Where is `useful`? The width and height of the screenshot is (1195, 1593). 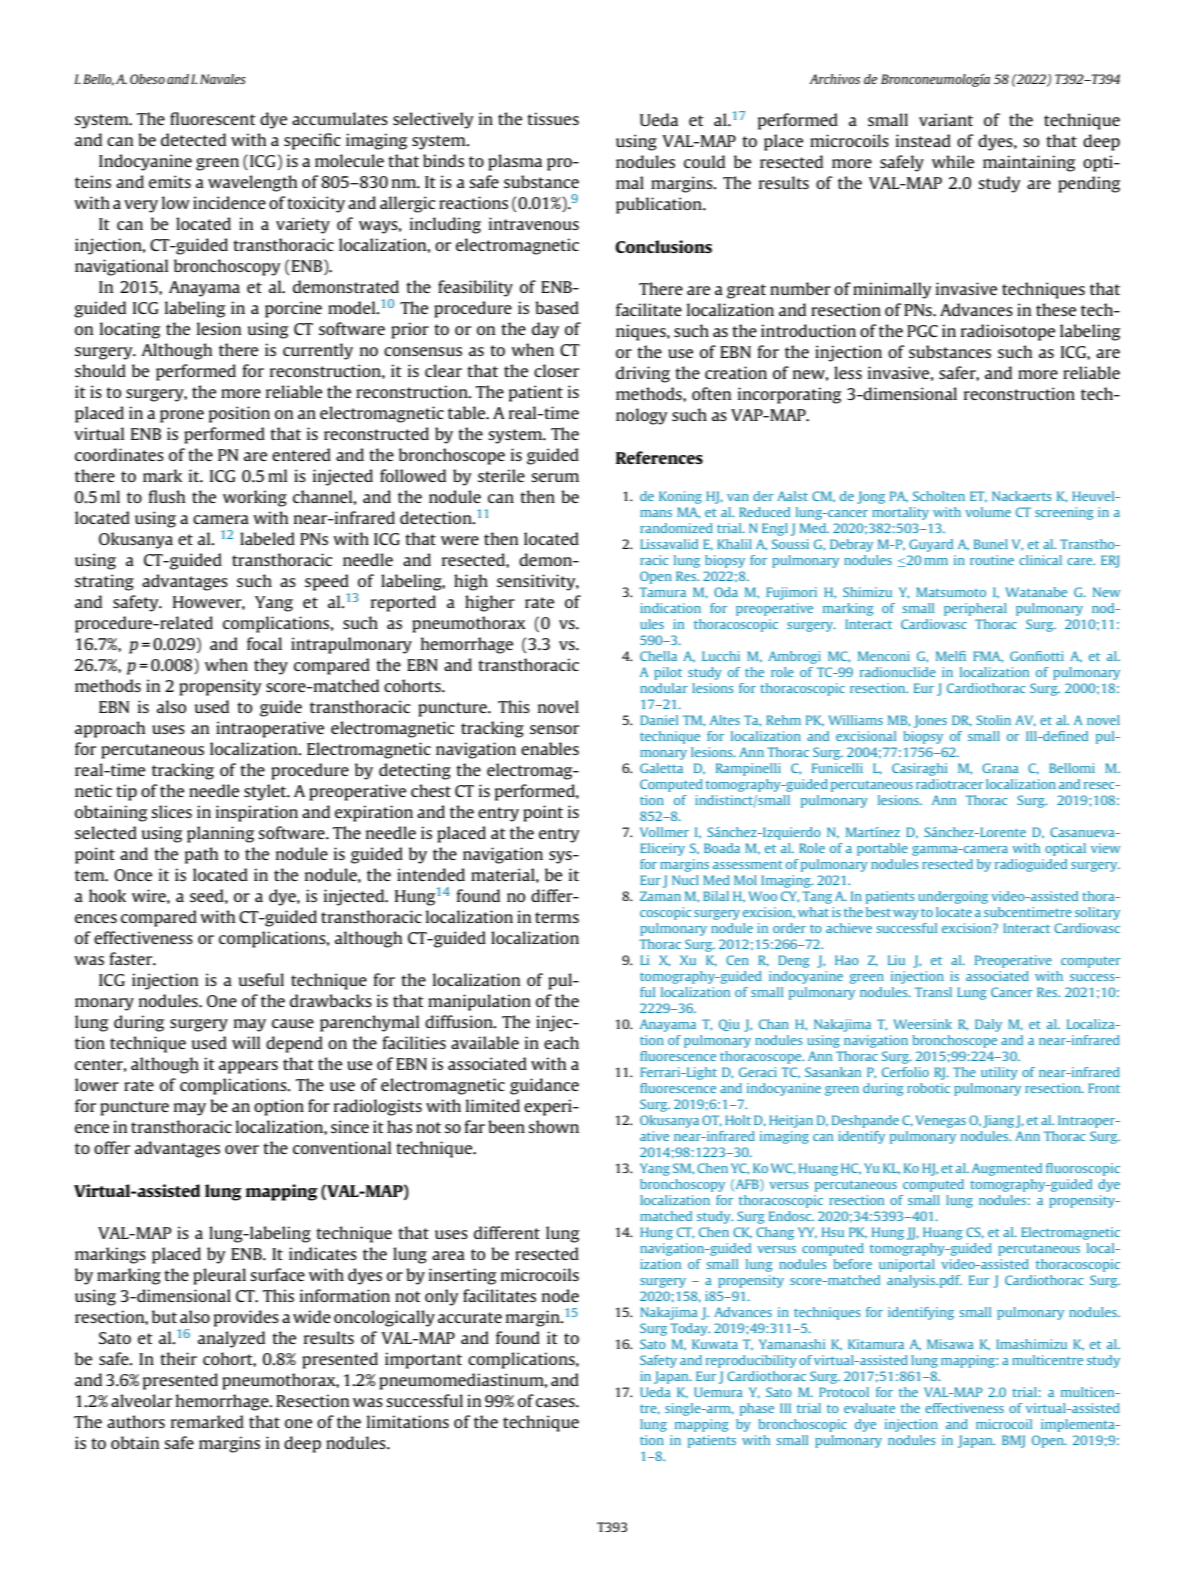
useful is located at coordinates (261, 979).
